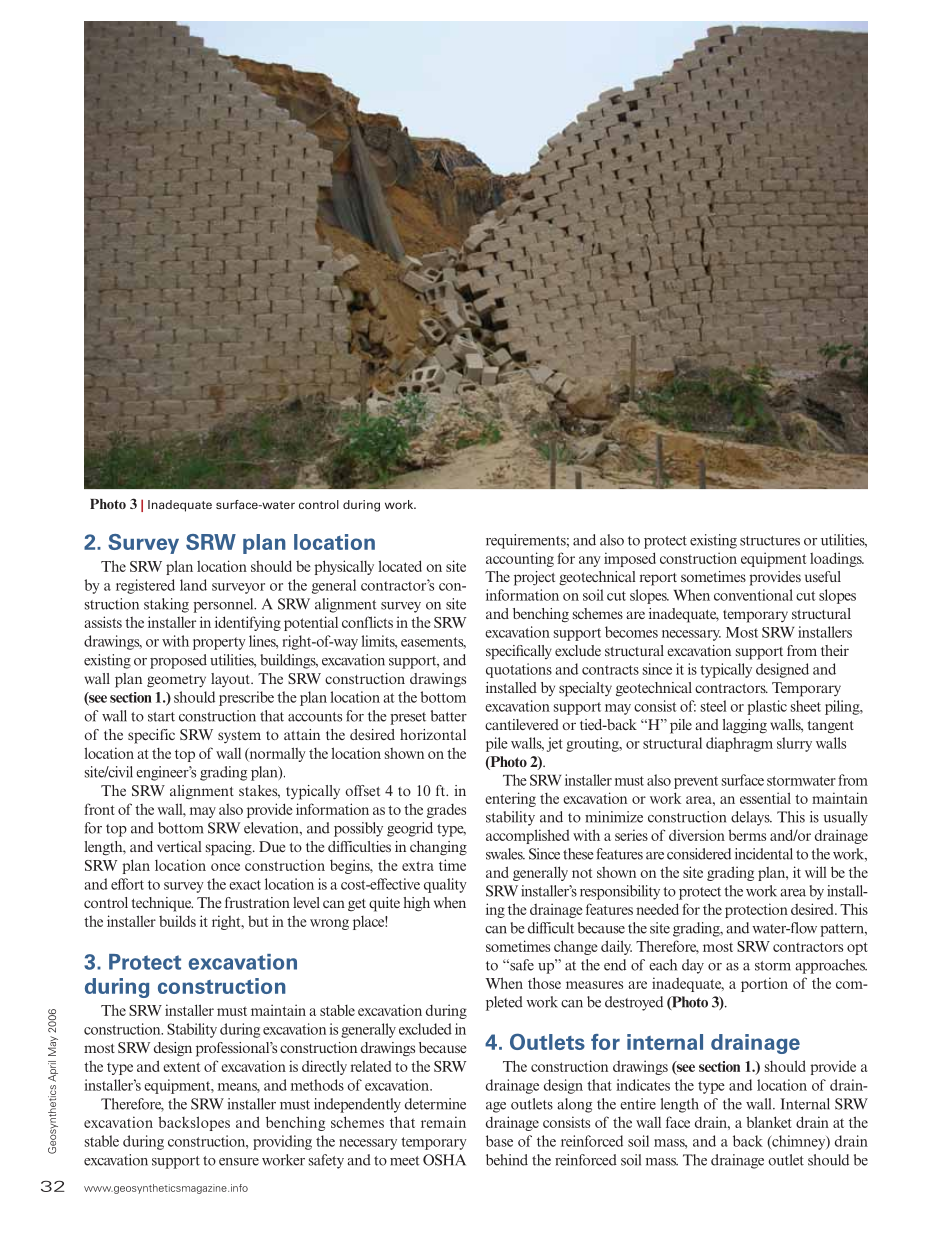  I want to click on accounting, so click(520, 559).
